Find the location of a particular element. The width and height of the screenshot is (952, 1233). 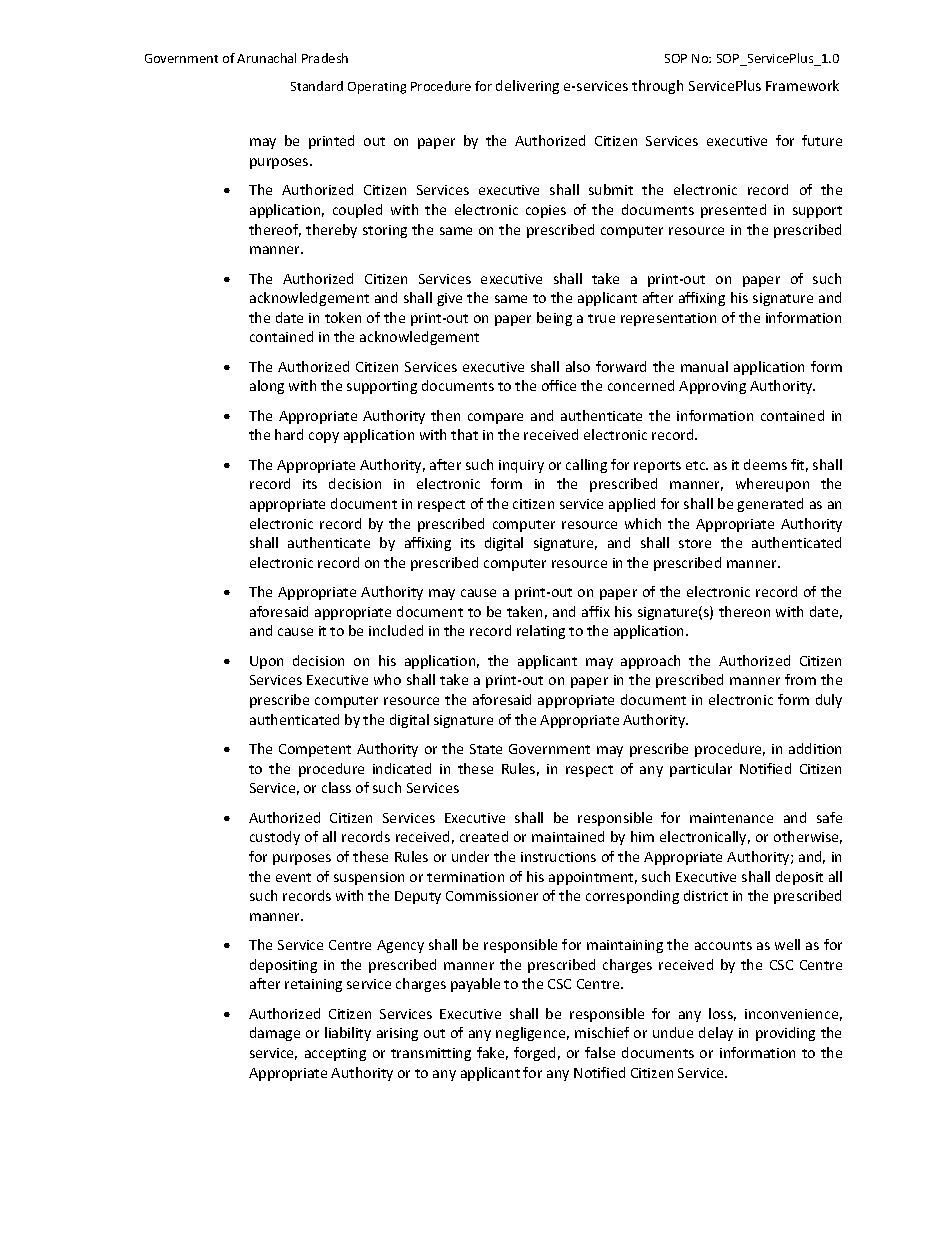

generated is located at coordinates (770, 505).
